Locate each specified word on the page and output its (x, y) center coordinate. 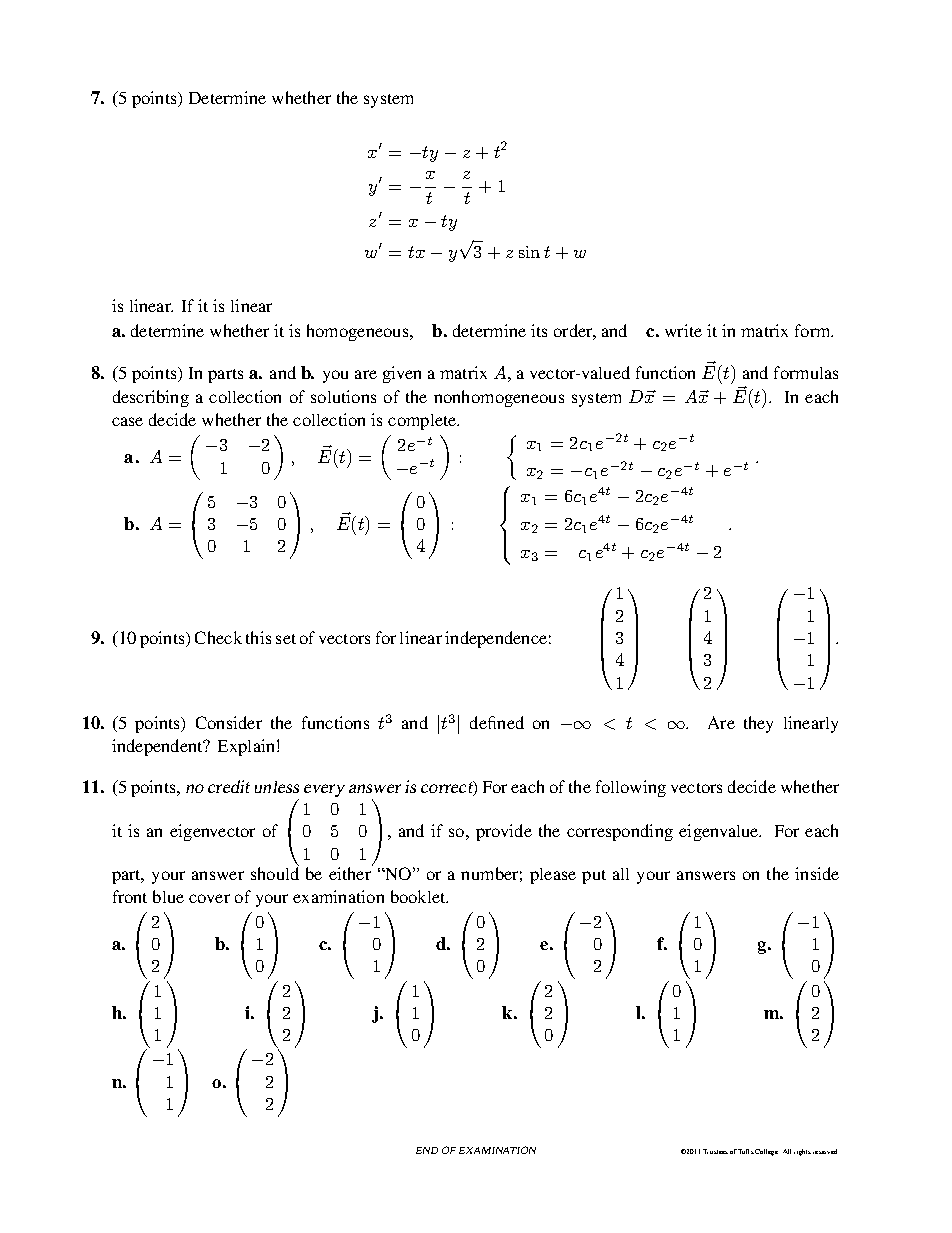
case (127, 421)
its (539, 330)
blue (168, 896)
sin (529, 252)
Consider (229, 722)
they (758, 724)
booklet (419, 896)
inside (817, 873)
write (683, 330)
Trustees (715, 1151)
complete (423, 422)
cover (209, 898)
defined (497, 722)
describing (151, 398)
